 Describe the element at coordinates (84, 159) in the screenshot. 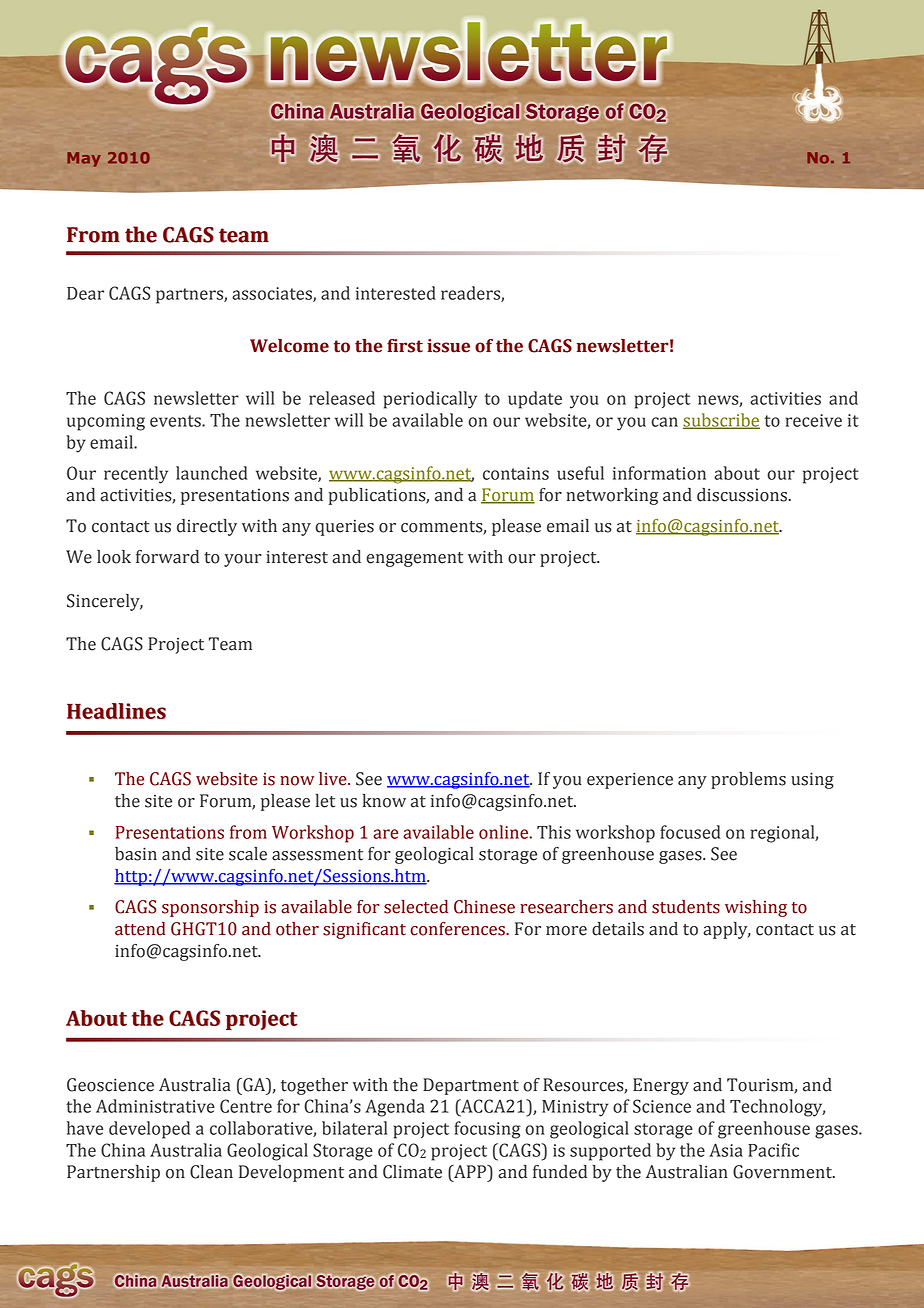

I see `May` at that location.
